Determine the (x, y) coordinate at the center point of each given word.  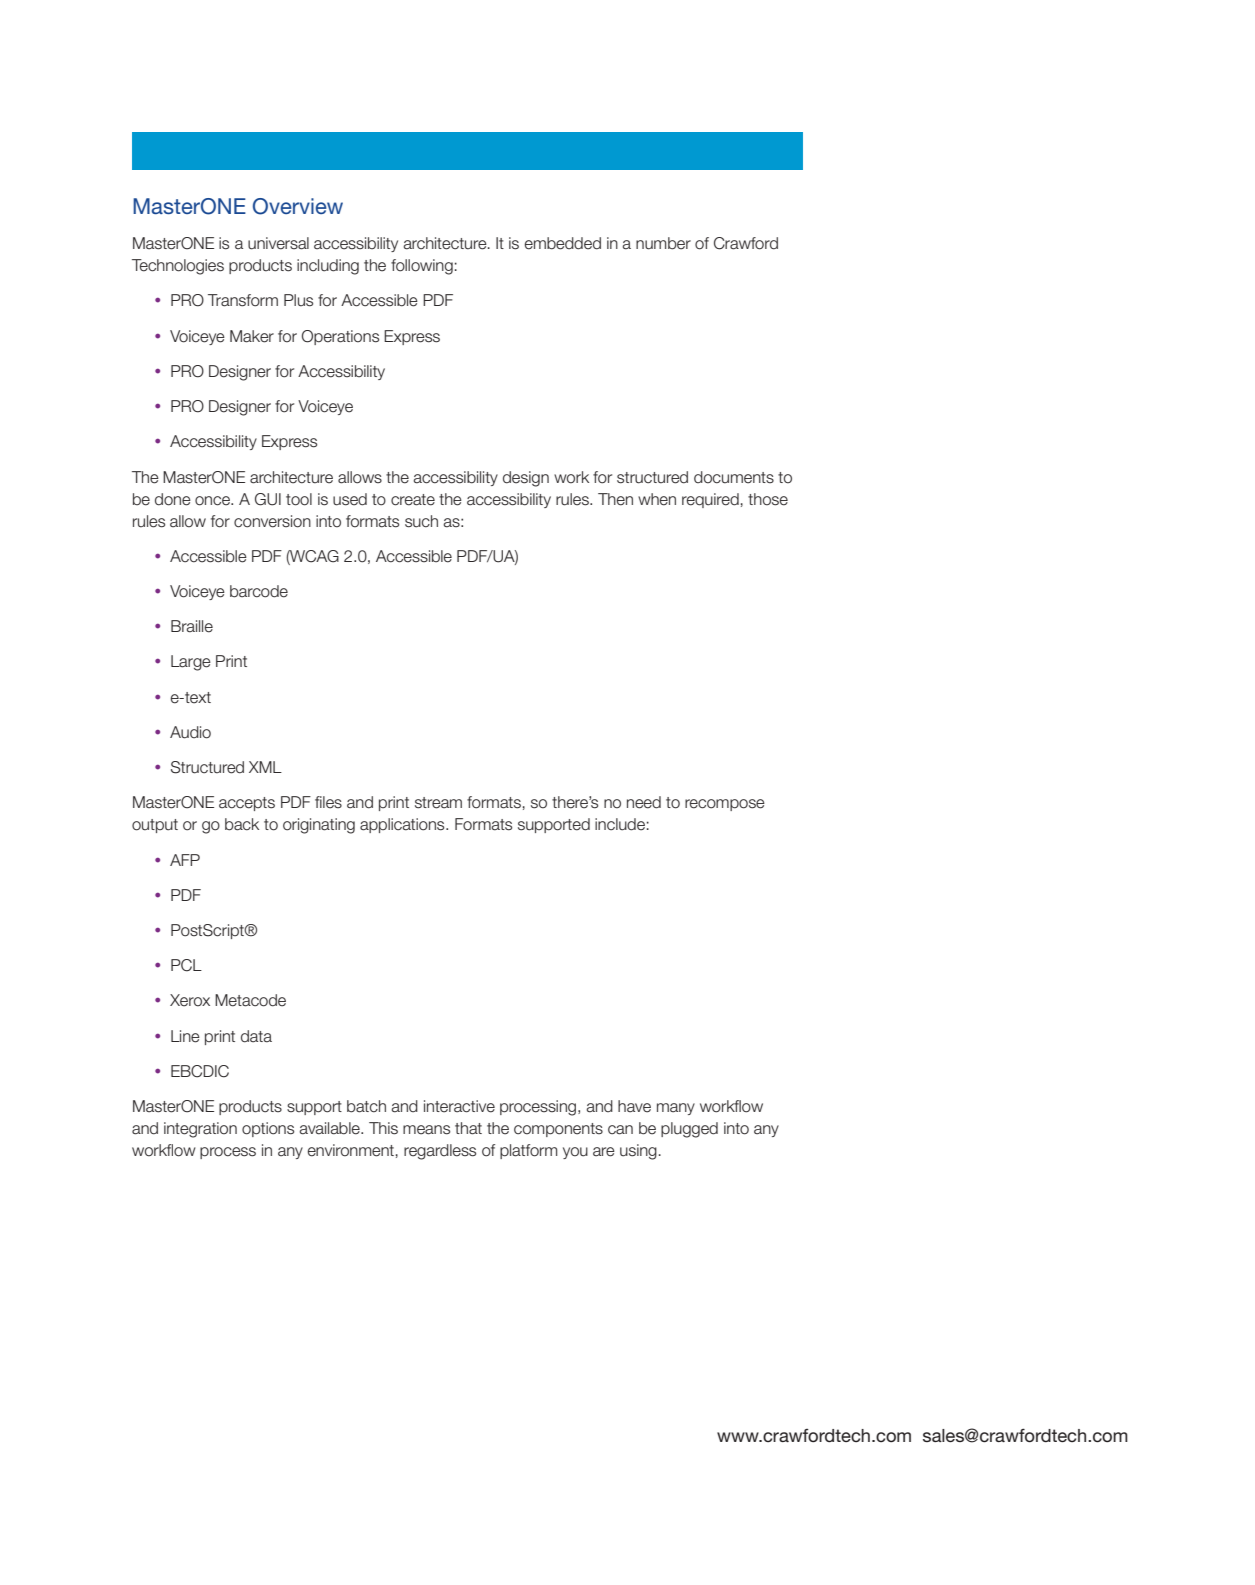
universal (278, 243)
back (242, 824)
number (663, 243)
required (710, 500)
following (422, 267)
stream (438, 803)
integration (200, 1130)
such (421, 521)
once (213, 501)
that (468, 1128)
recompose (725, 805)
